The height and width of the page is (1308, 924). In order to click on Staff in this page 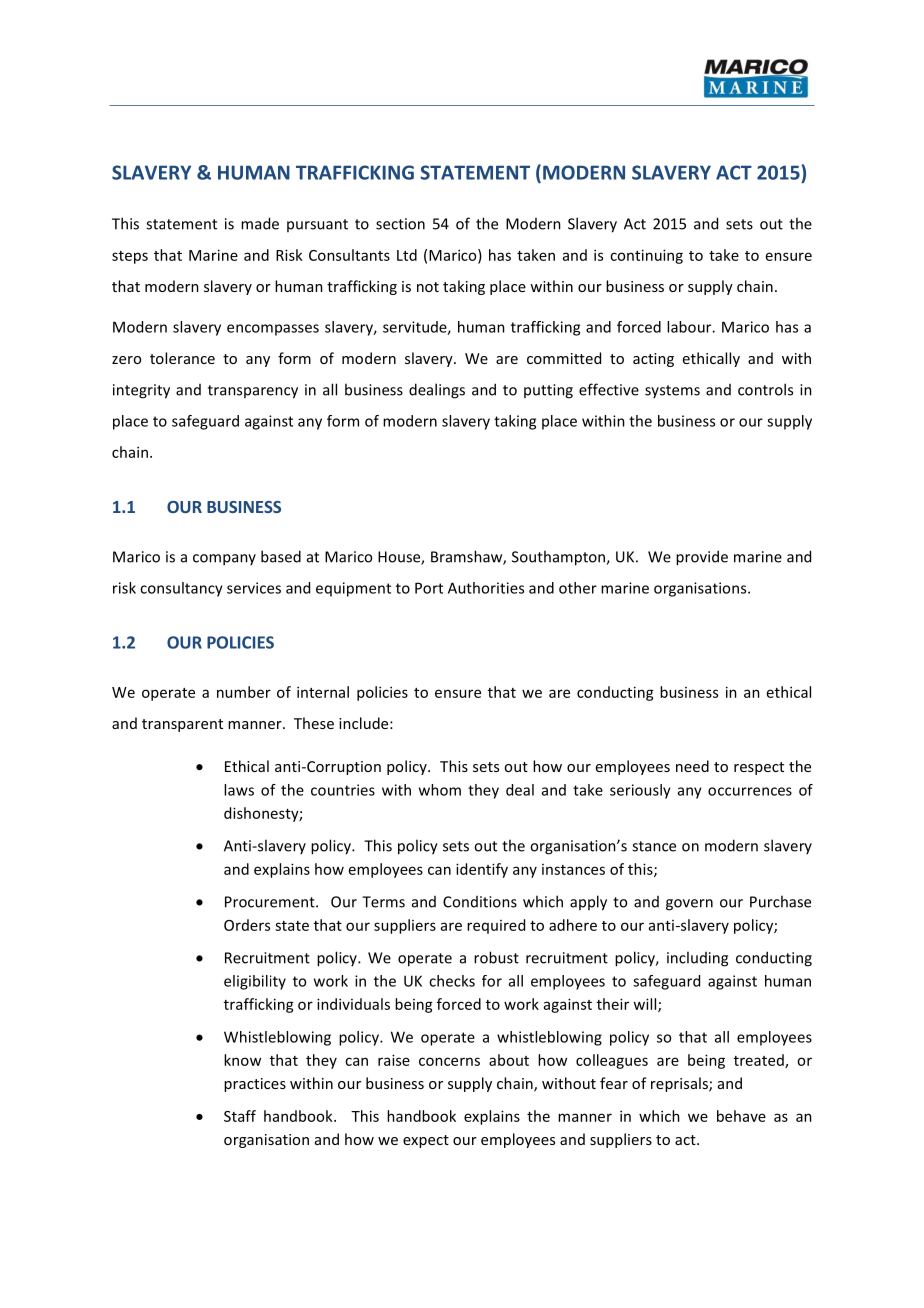, I will do `click(240, 1116)`.
